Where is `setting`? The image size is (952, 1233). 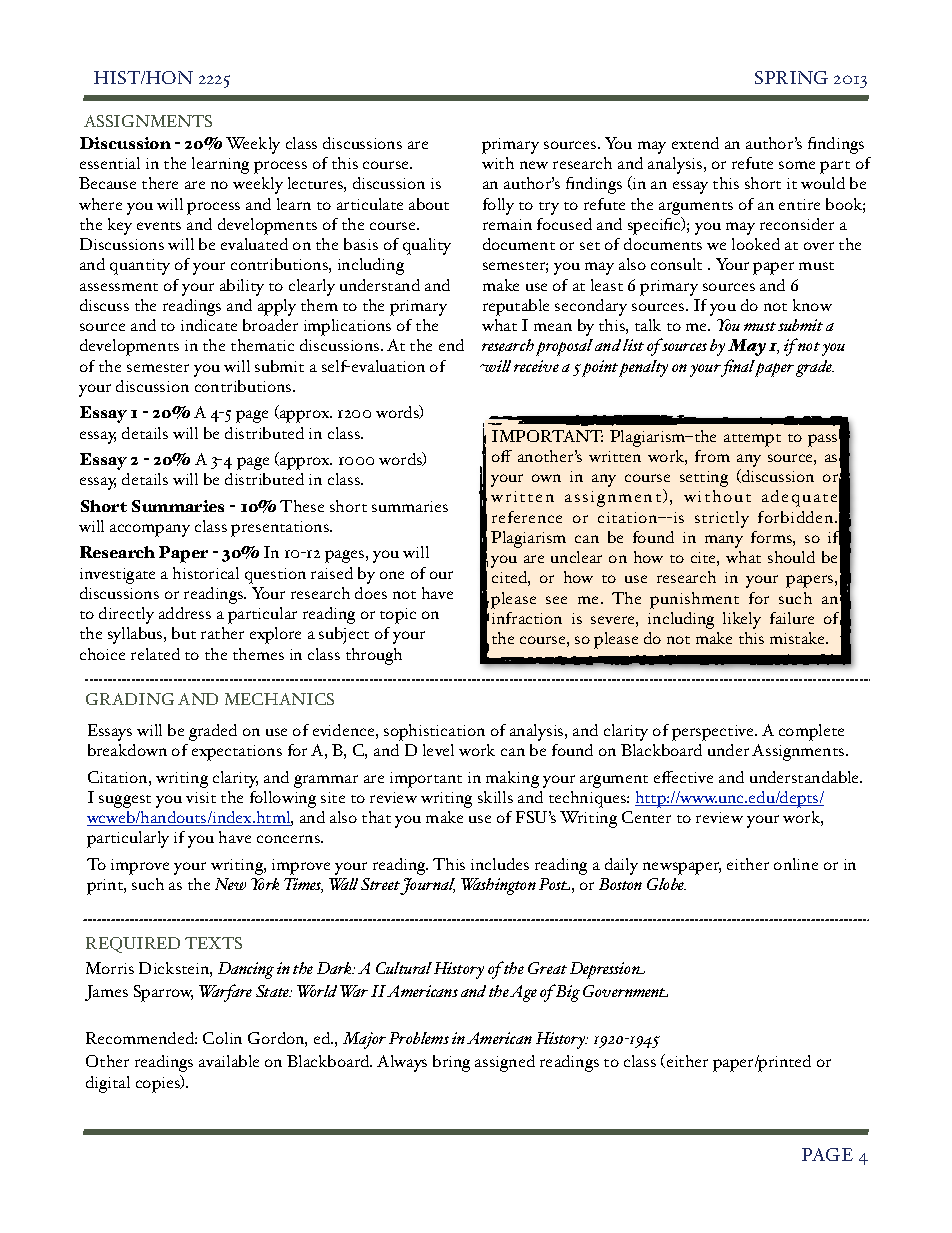
setting is located at coordinates (704, 479).
